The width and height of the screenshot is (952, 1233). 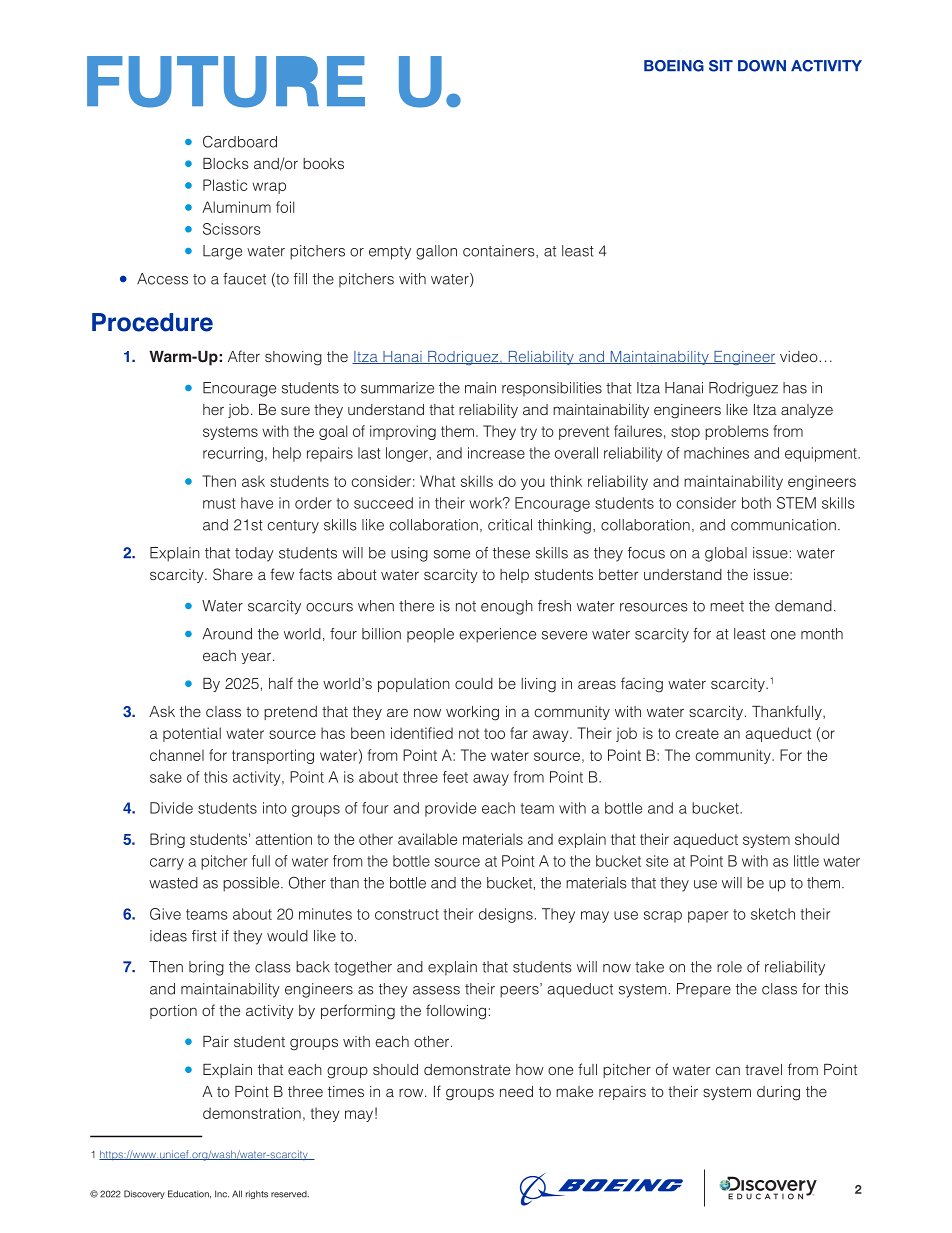 I want to click on After, so click(x=244, y=356).
